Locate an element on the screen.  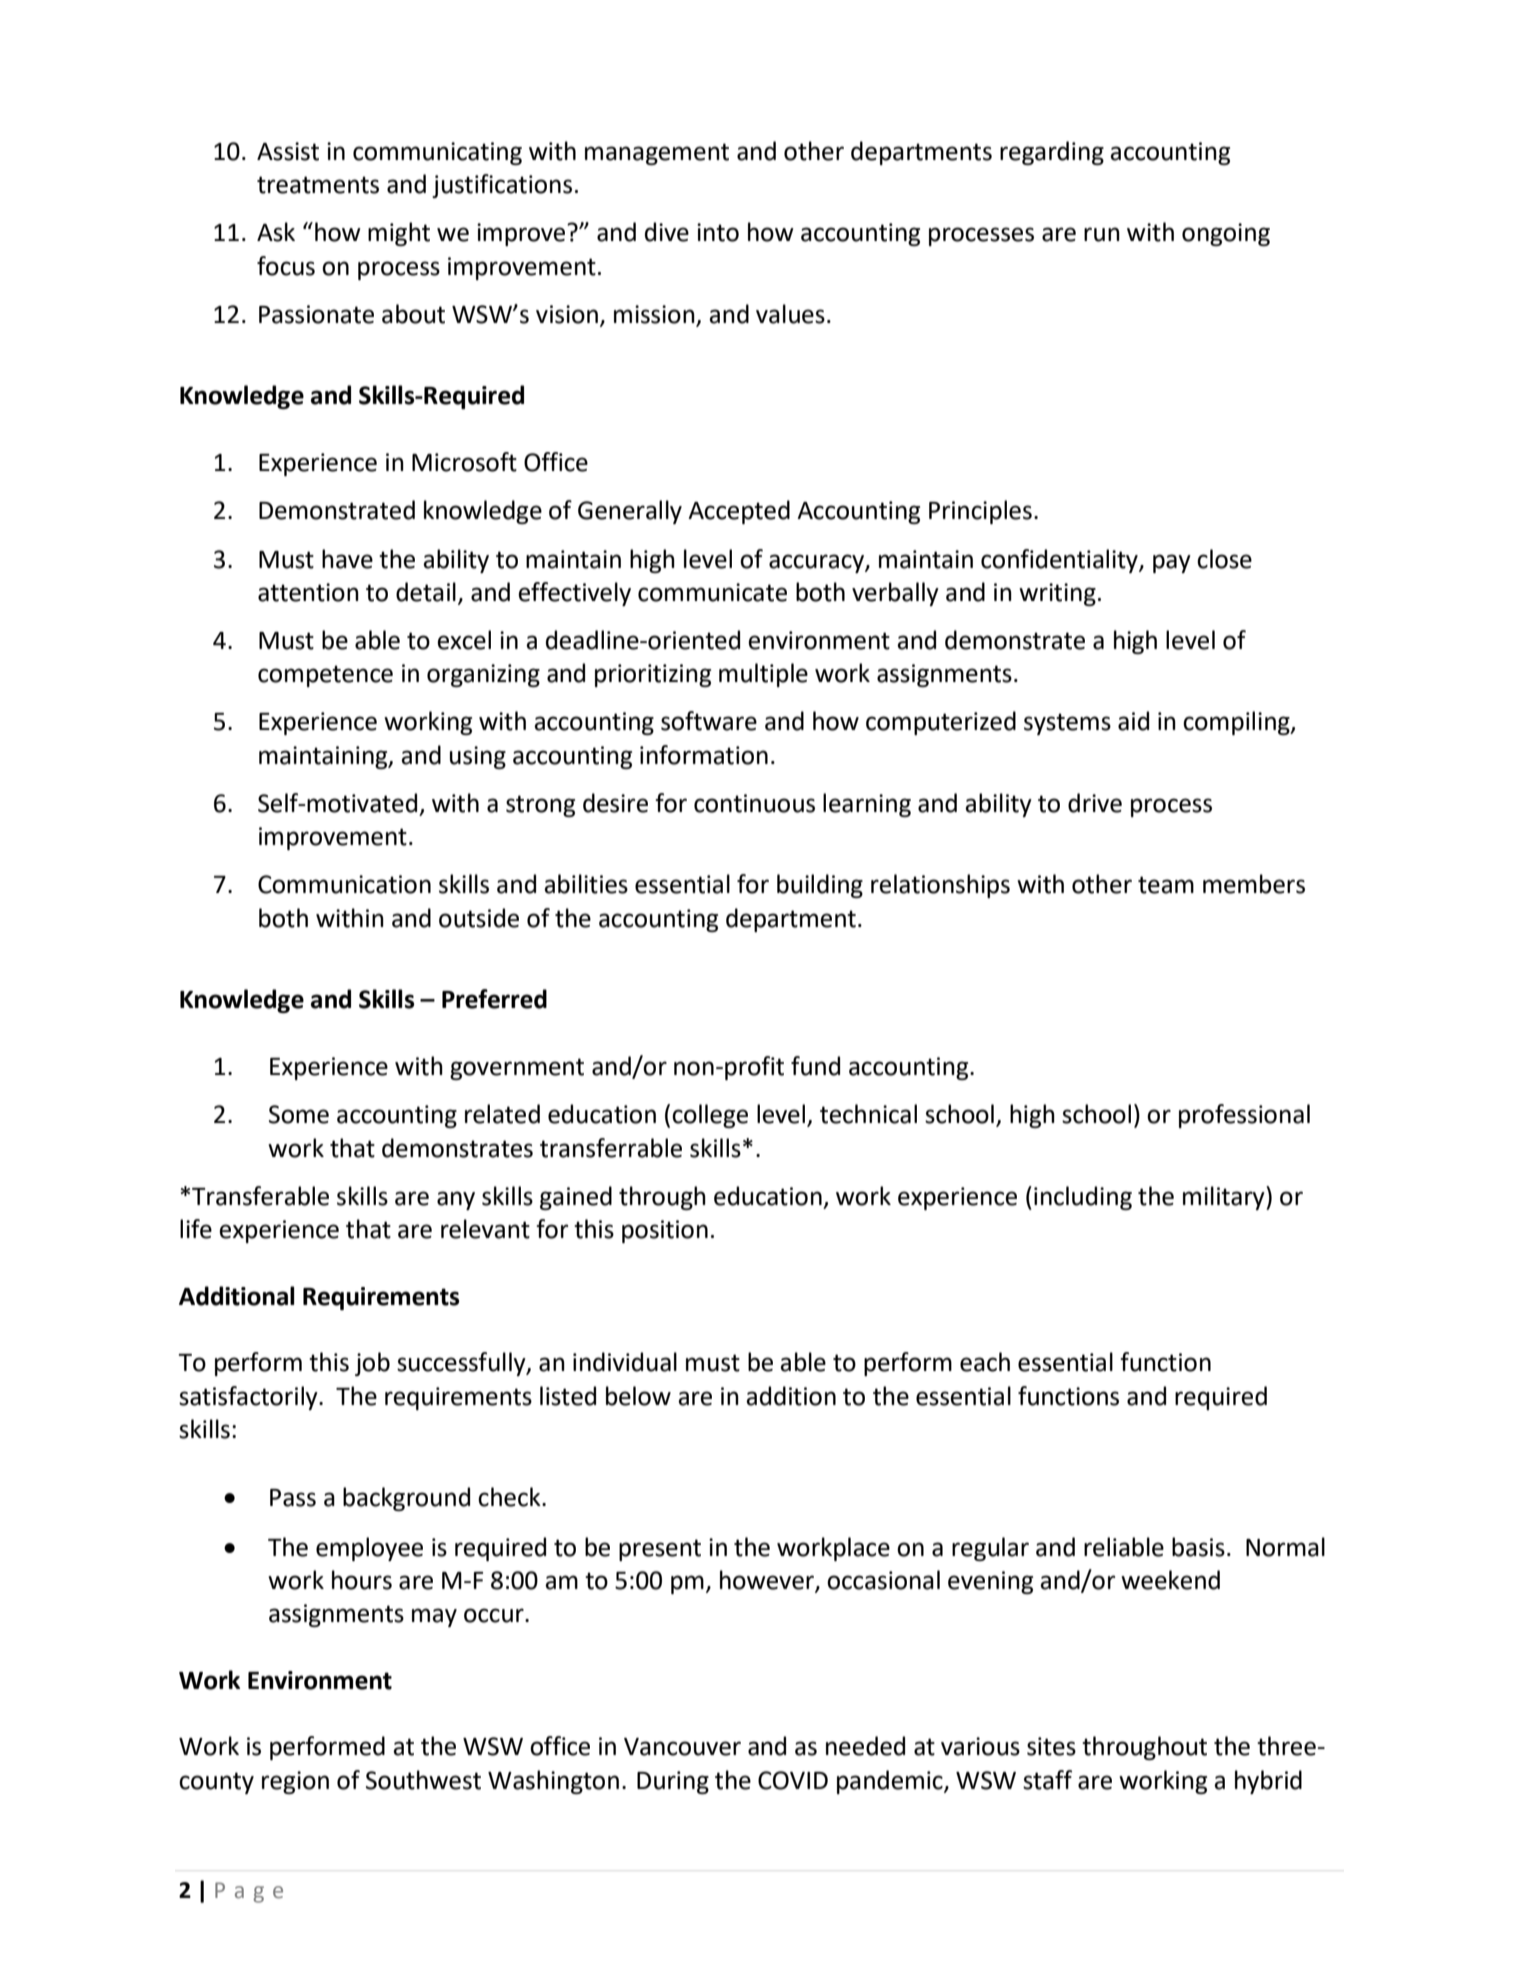
run is located at coordinates (1102, 234).
